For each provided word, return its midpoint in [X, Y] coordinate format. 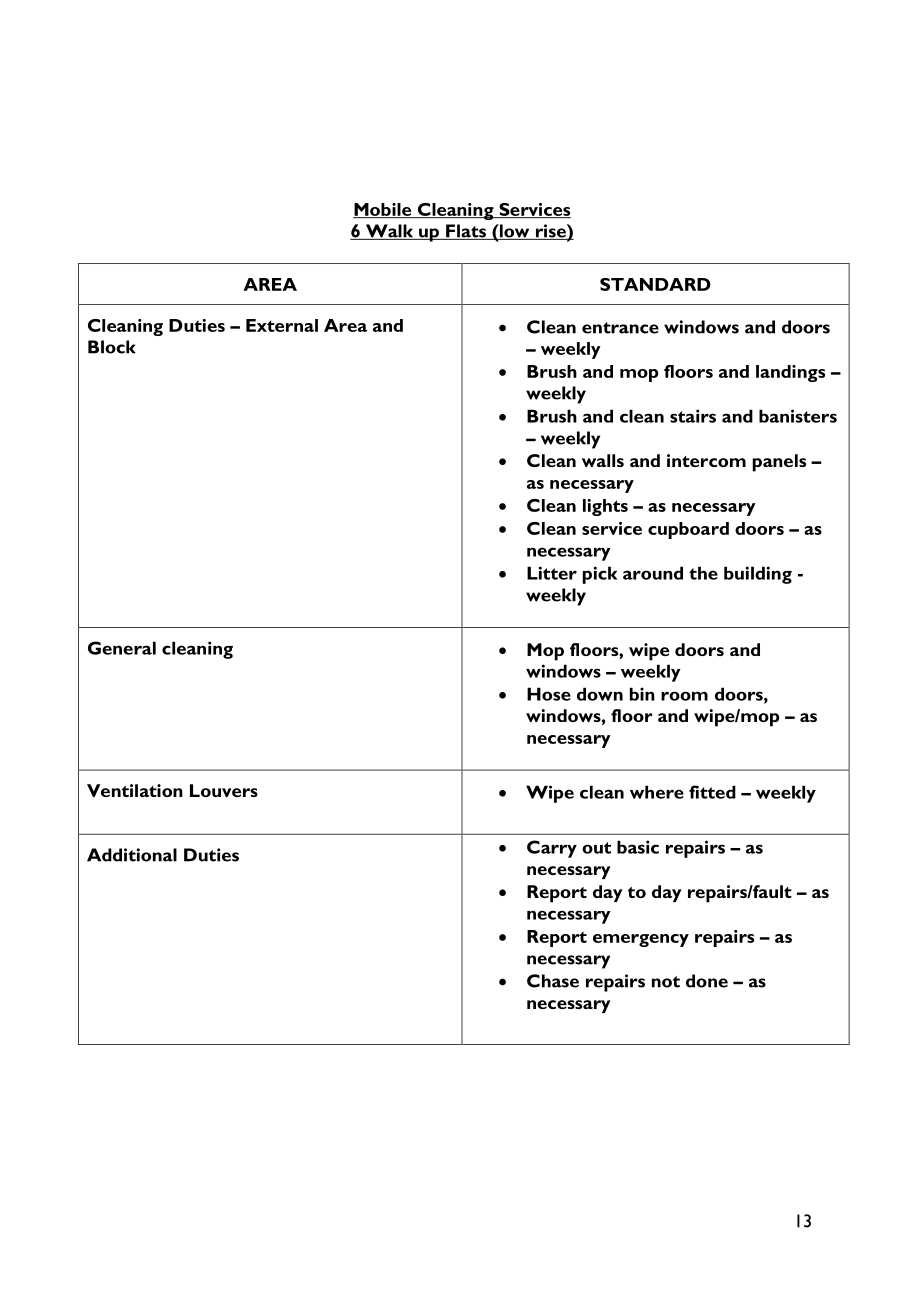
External [282, 325]
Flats [466, 232]
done [707, 981]
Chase [553, 981]
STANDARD [655, 284]
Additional [132, 855]
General [122, 648]
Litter [552, 573]
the [703, 573]
